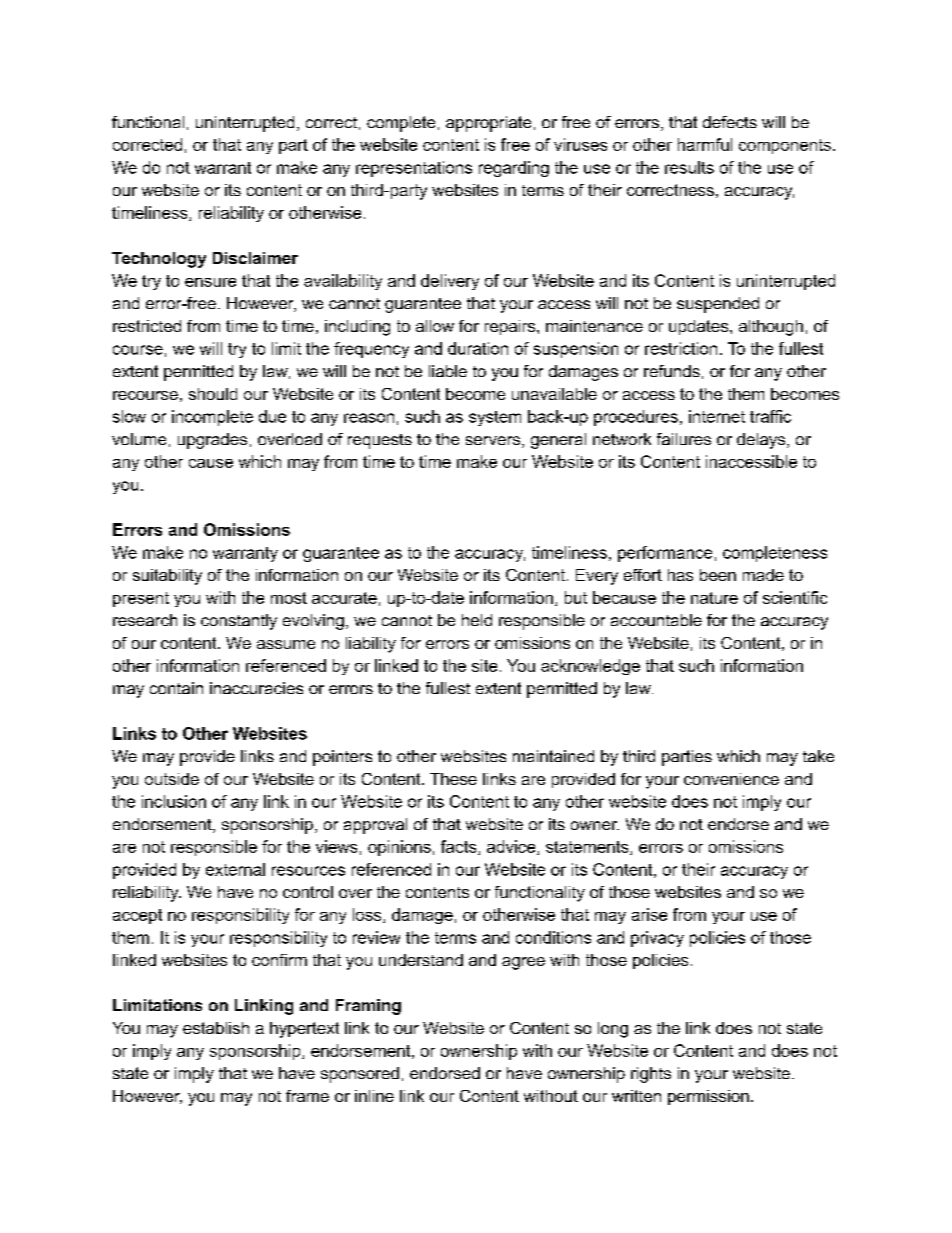  I want to click on convenience, so click(731, 779).
